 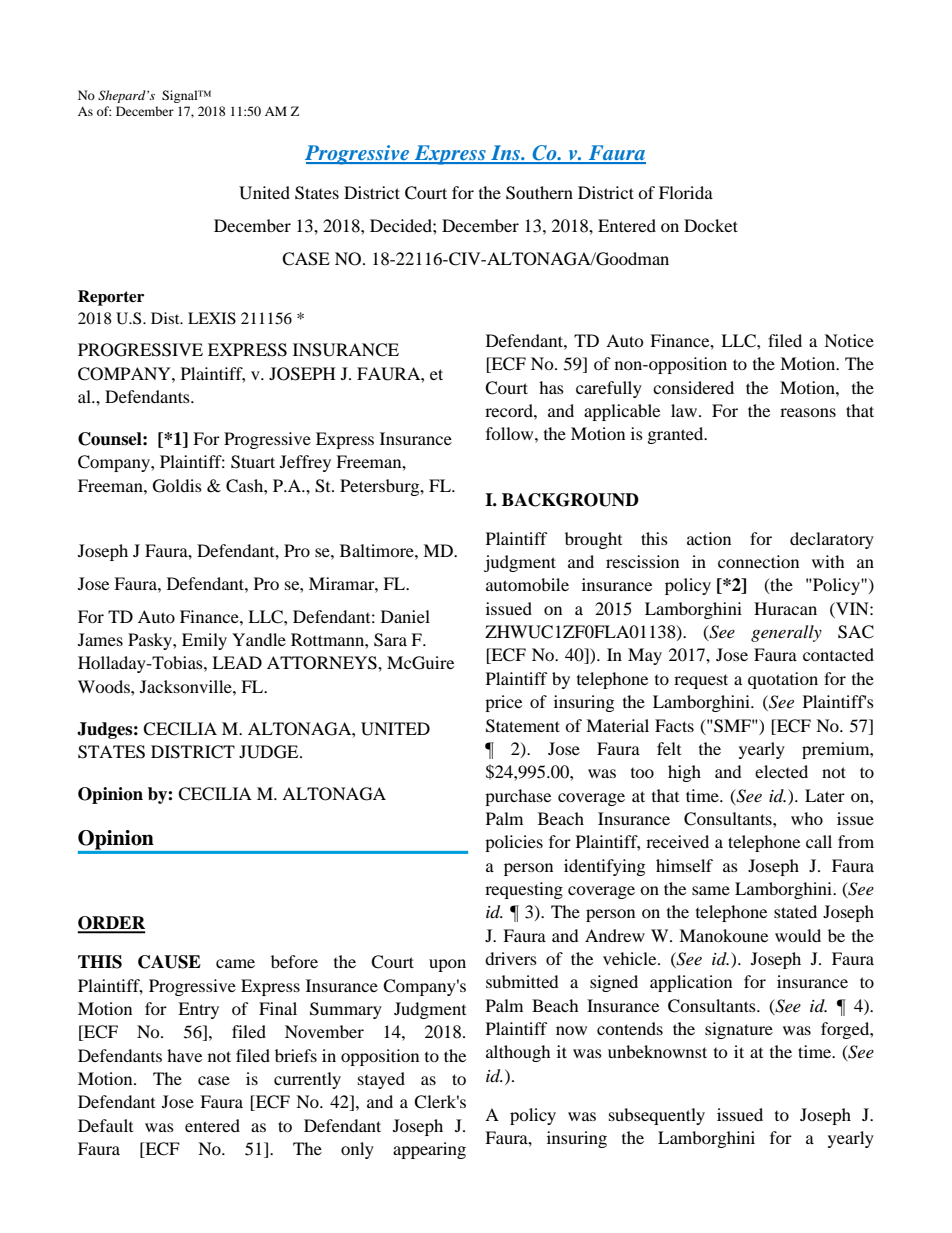 What do you see at coordinates (786, 633) in the screenshot?
I see `generally` at bounding box center [786, 633].
